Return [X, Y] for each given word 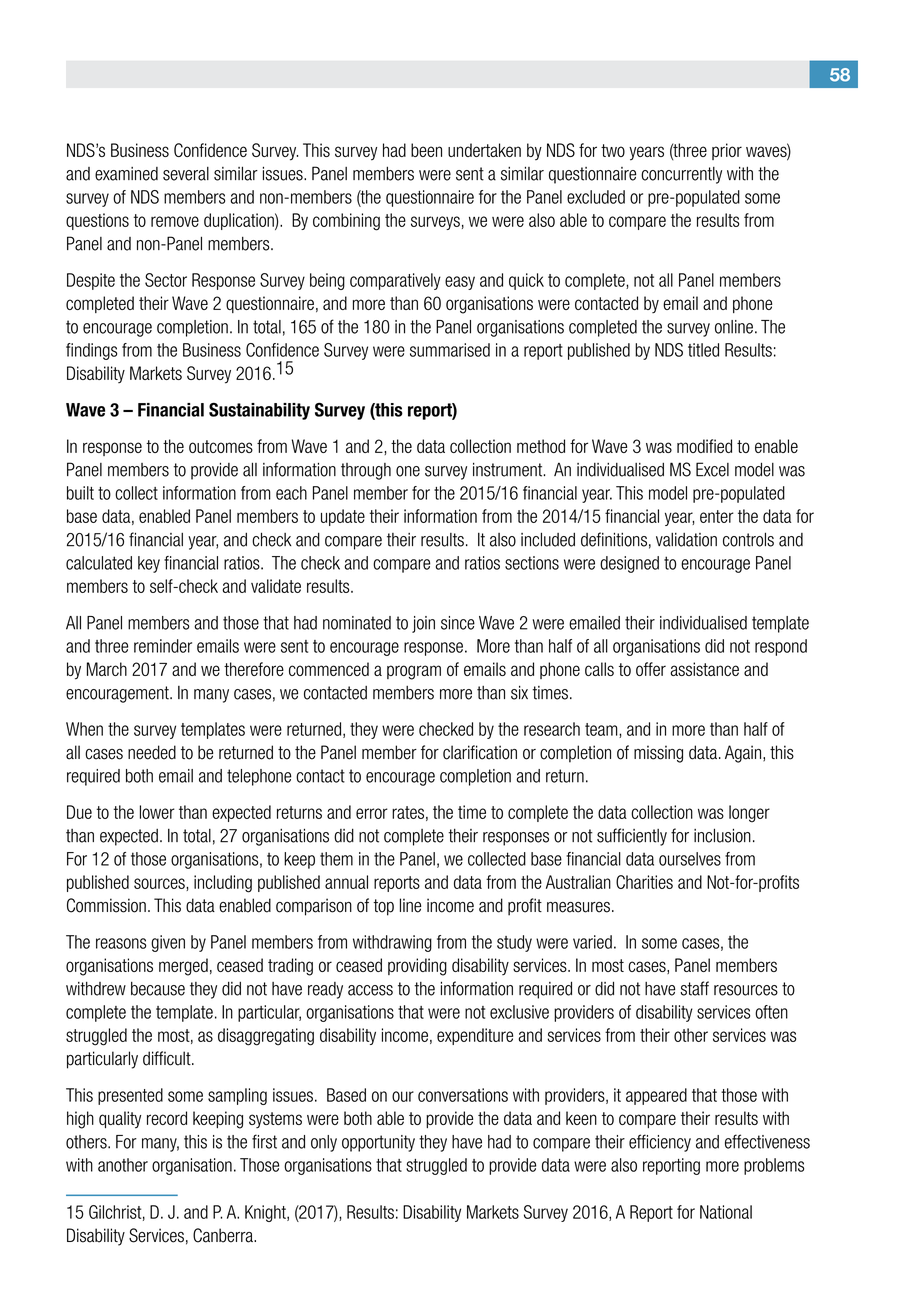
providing [417, 967]
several [186, 174]
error [372, 813]
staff [694, 988]
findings [91, 351]
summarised [450, 350]
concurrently [681, 175]
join [423, 624]
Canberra [224, 1235]
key [149, 564]
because [158, 989]
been [426, 150]
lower [157, 812]
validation [686, 540]
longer [749, 814]
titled [703, 350]
